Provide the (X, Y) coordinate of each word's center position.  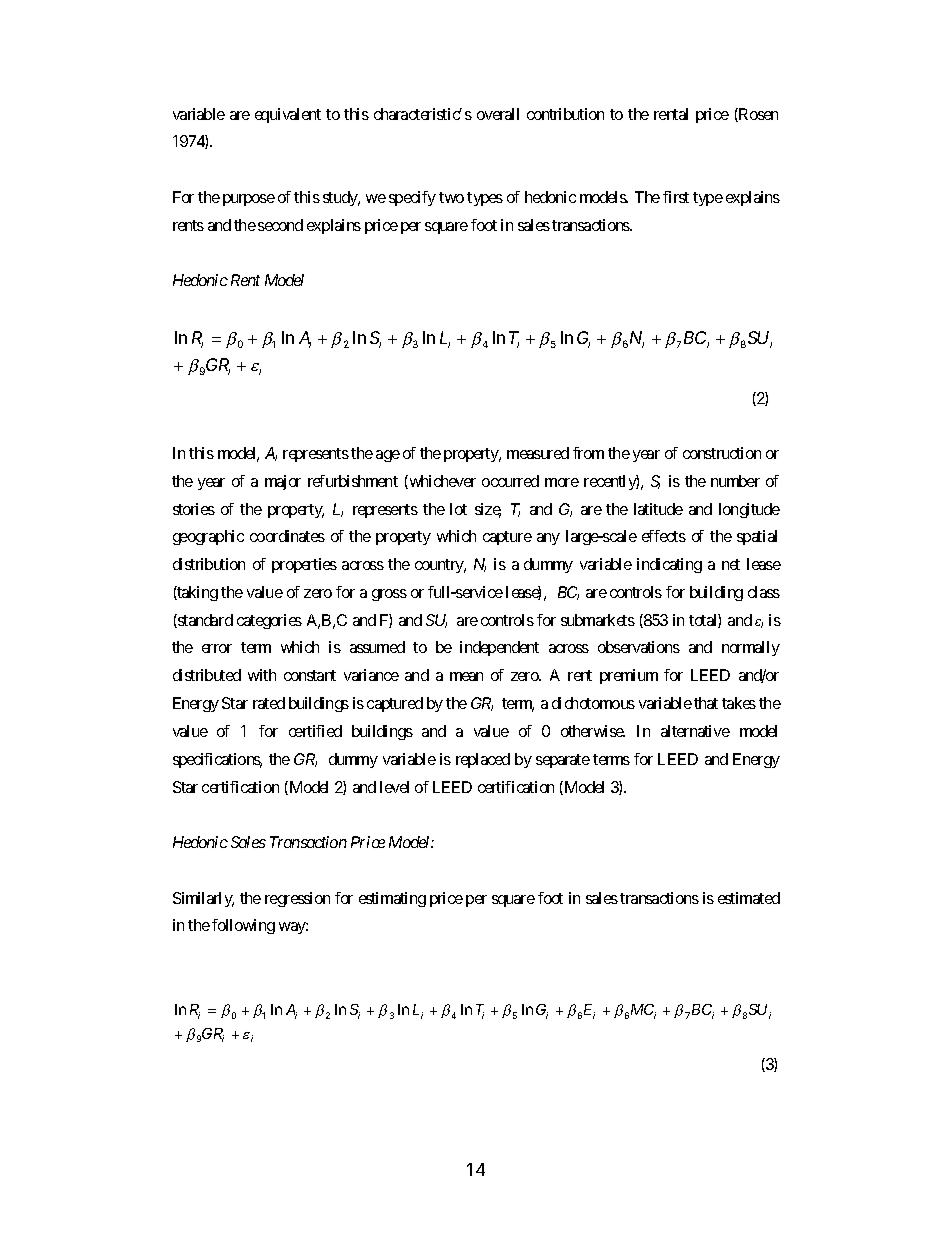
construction (722, 453)
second (280, 225)
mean (466, 676)
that (706, 703)
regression (297, 899)
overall (498, 114)
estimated (749, 898)
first (676, 197)
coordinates (287, 536)
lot (458, 509)
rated (269, 703)
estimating (392, 899)
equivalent (288, 115)
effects (664, 536)
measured (538, 453)
